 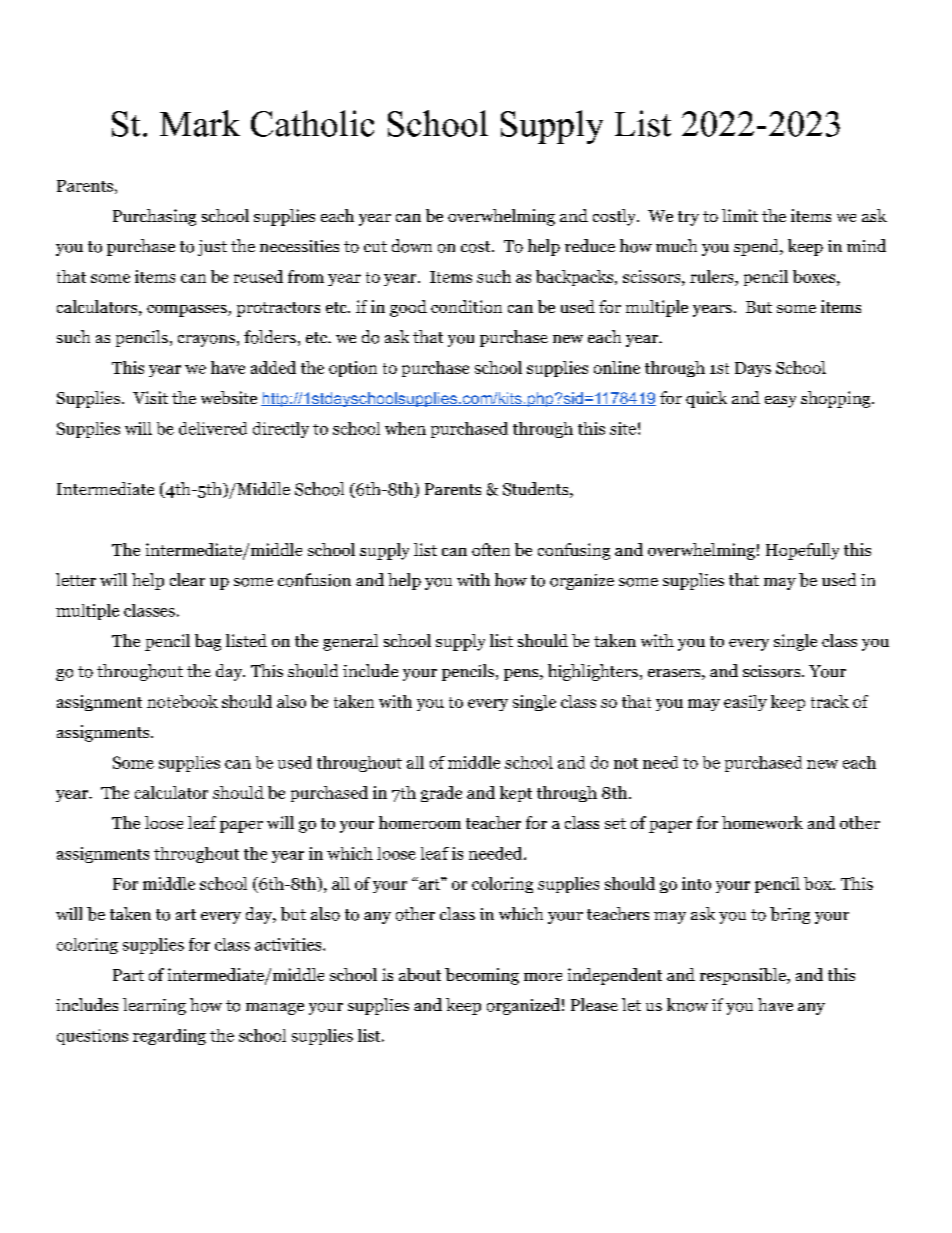 What do you see at coordinates (740, 215) in the image?
I see `limit` at bounding box center [740, 215].
